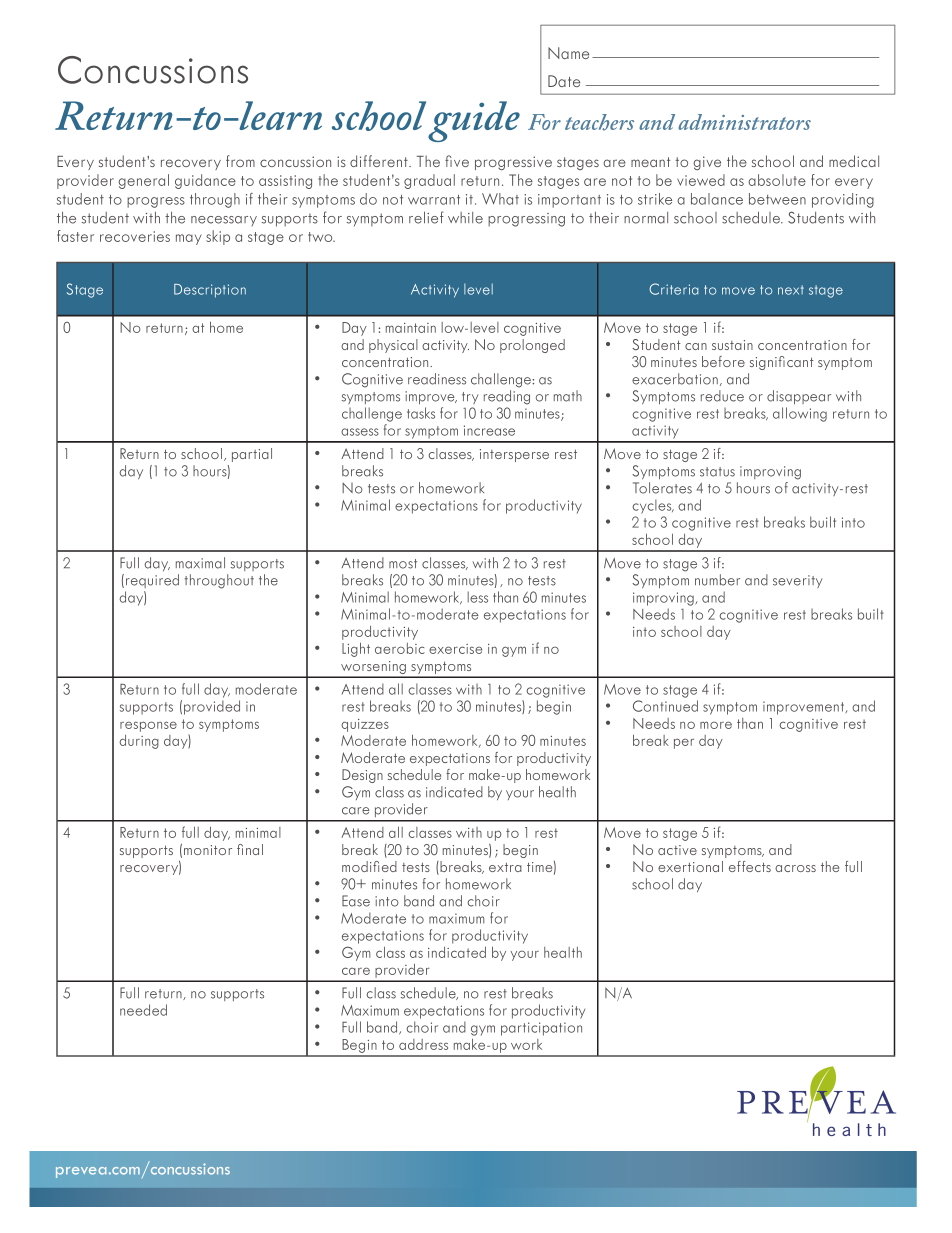  What do you see at coordinates (541, 1029) in the document?
I see `participation` at bounding box center [541, 1029].
